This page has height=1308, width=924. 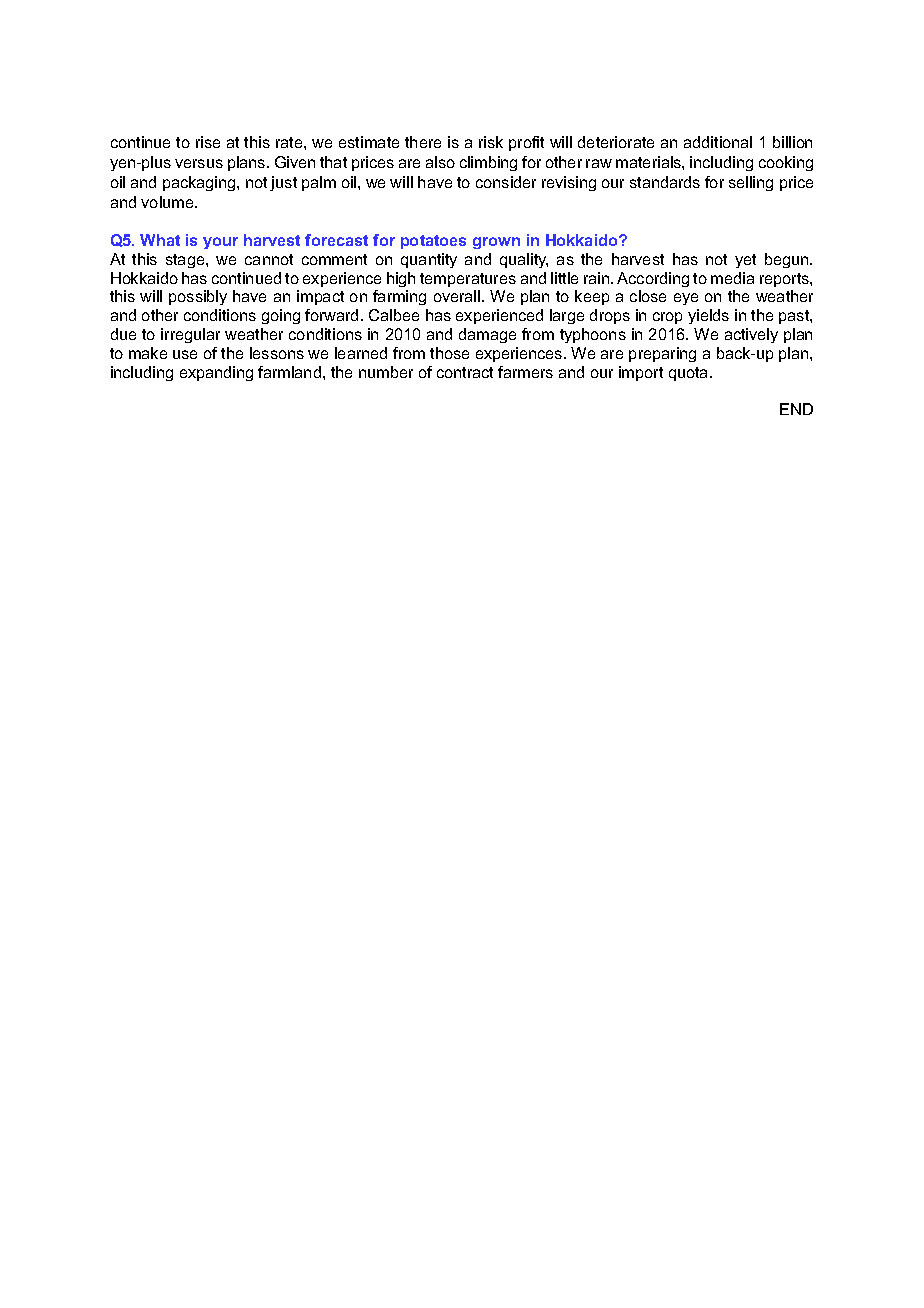 I want to click on risk, so click(x=491, y=142).
